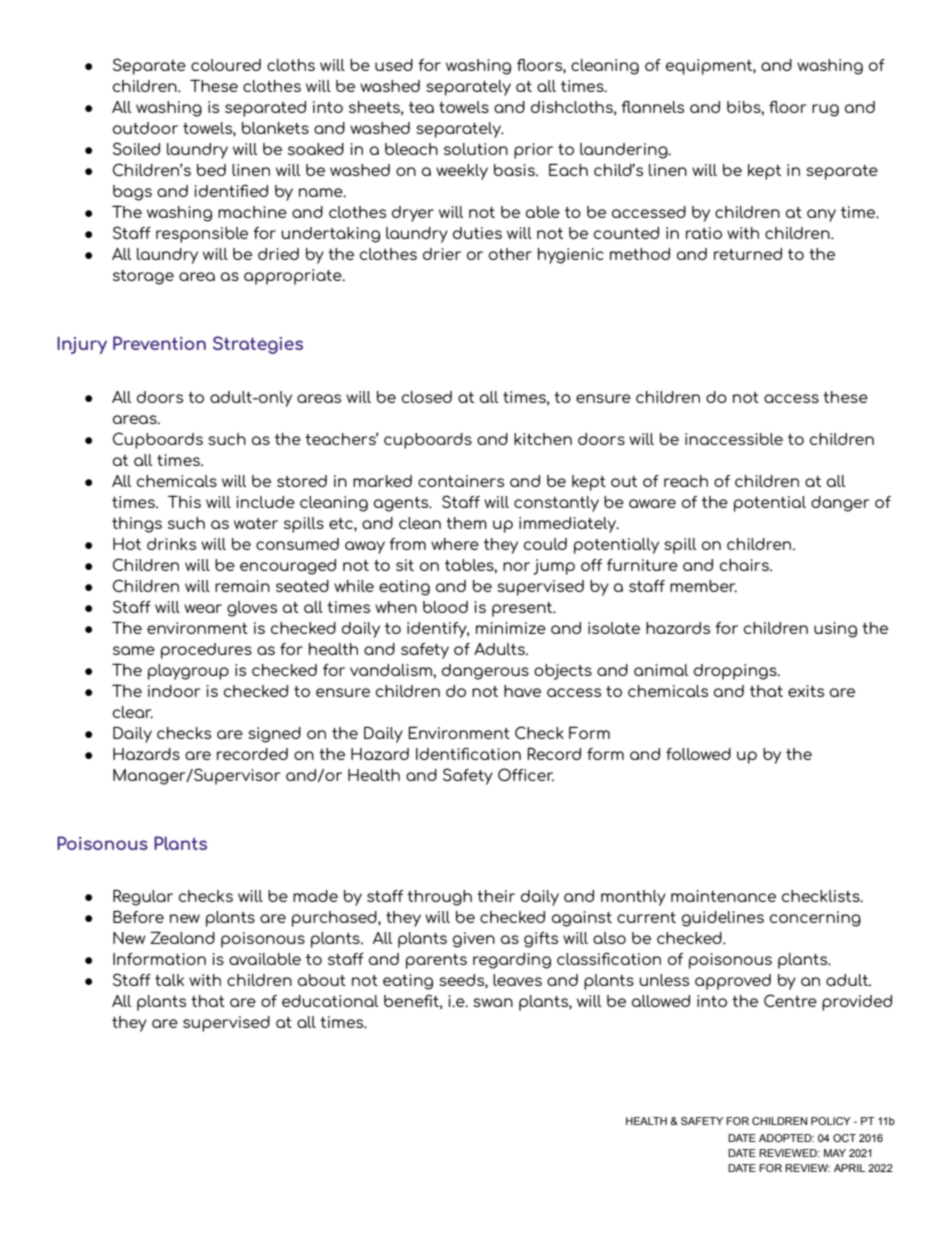  Describe the element at coordinates (476, 149) in the page. I see `solution` at that location.
